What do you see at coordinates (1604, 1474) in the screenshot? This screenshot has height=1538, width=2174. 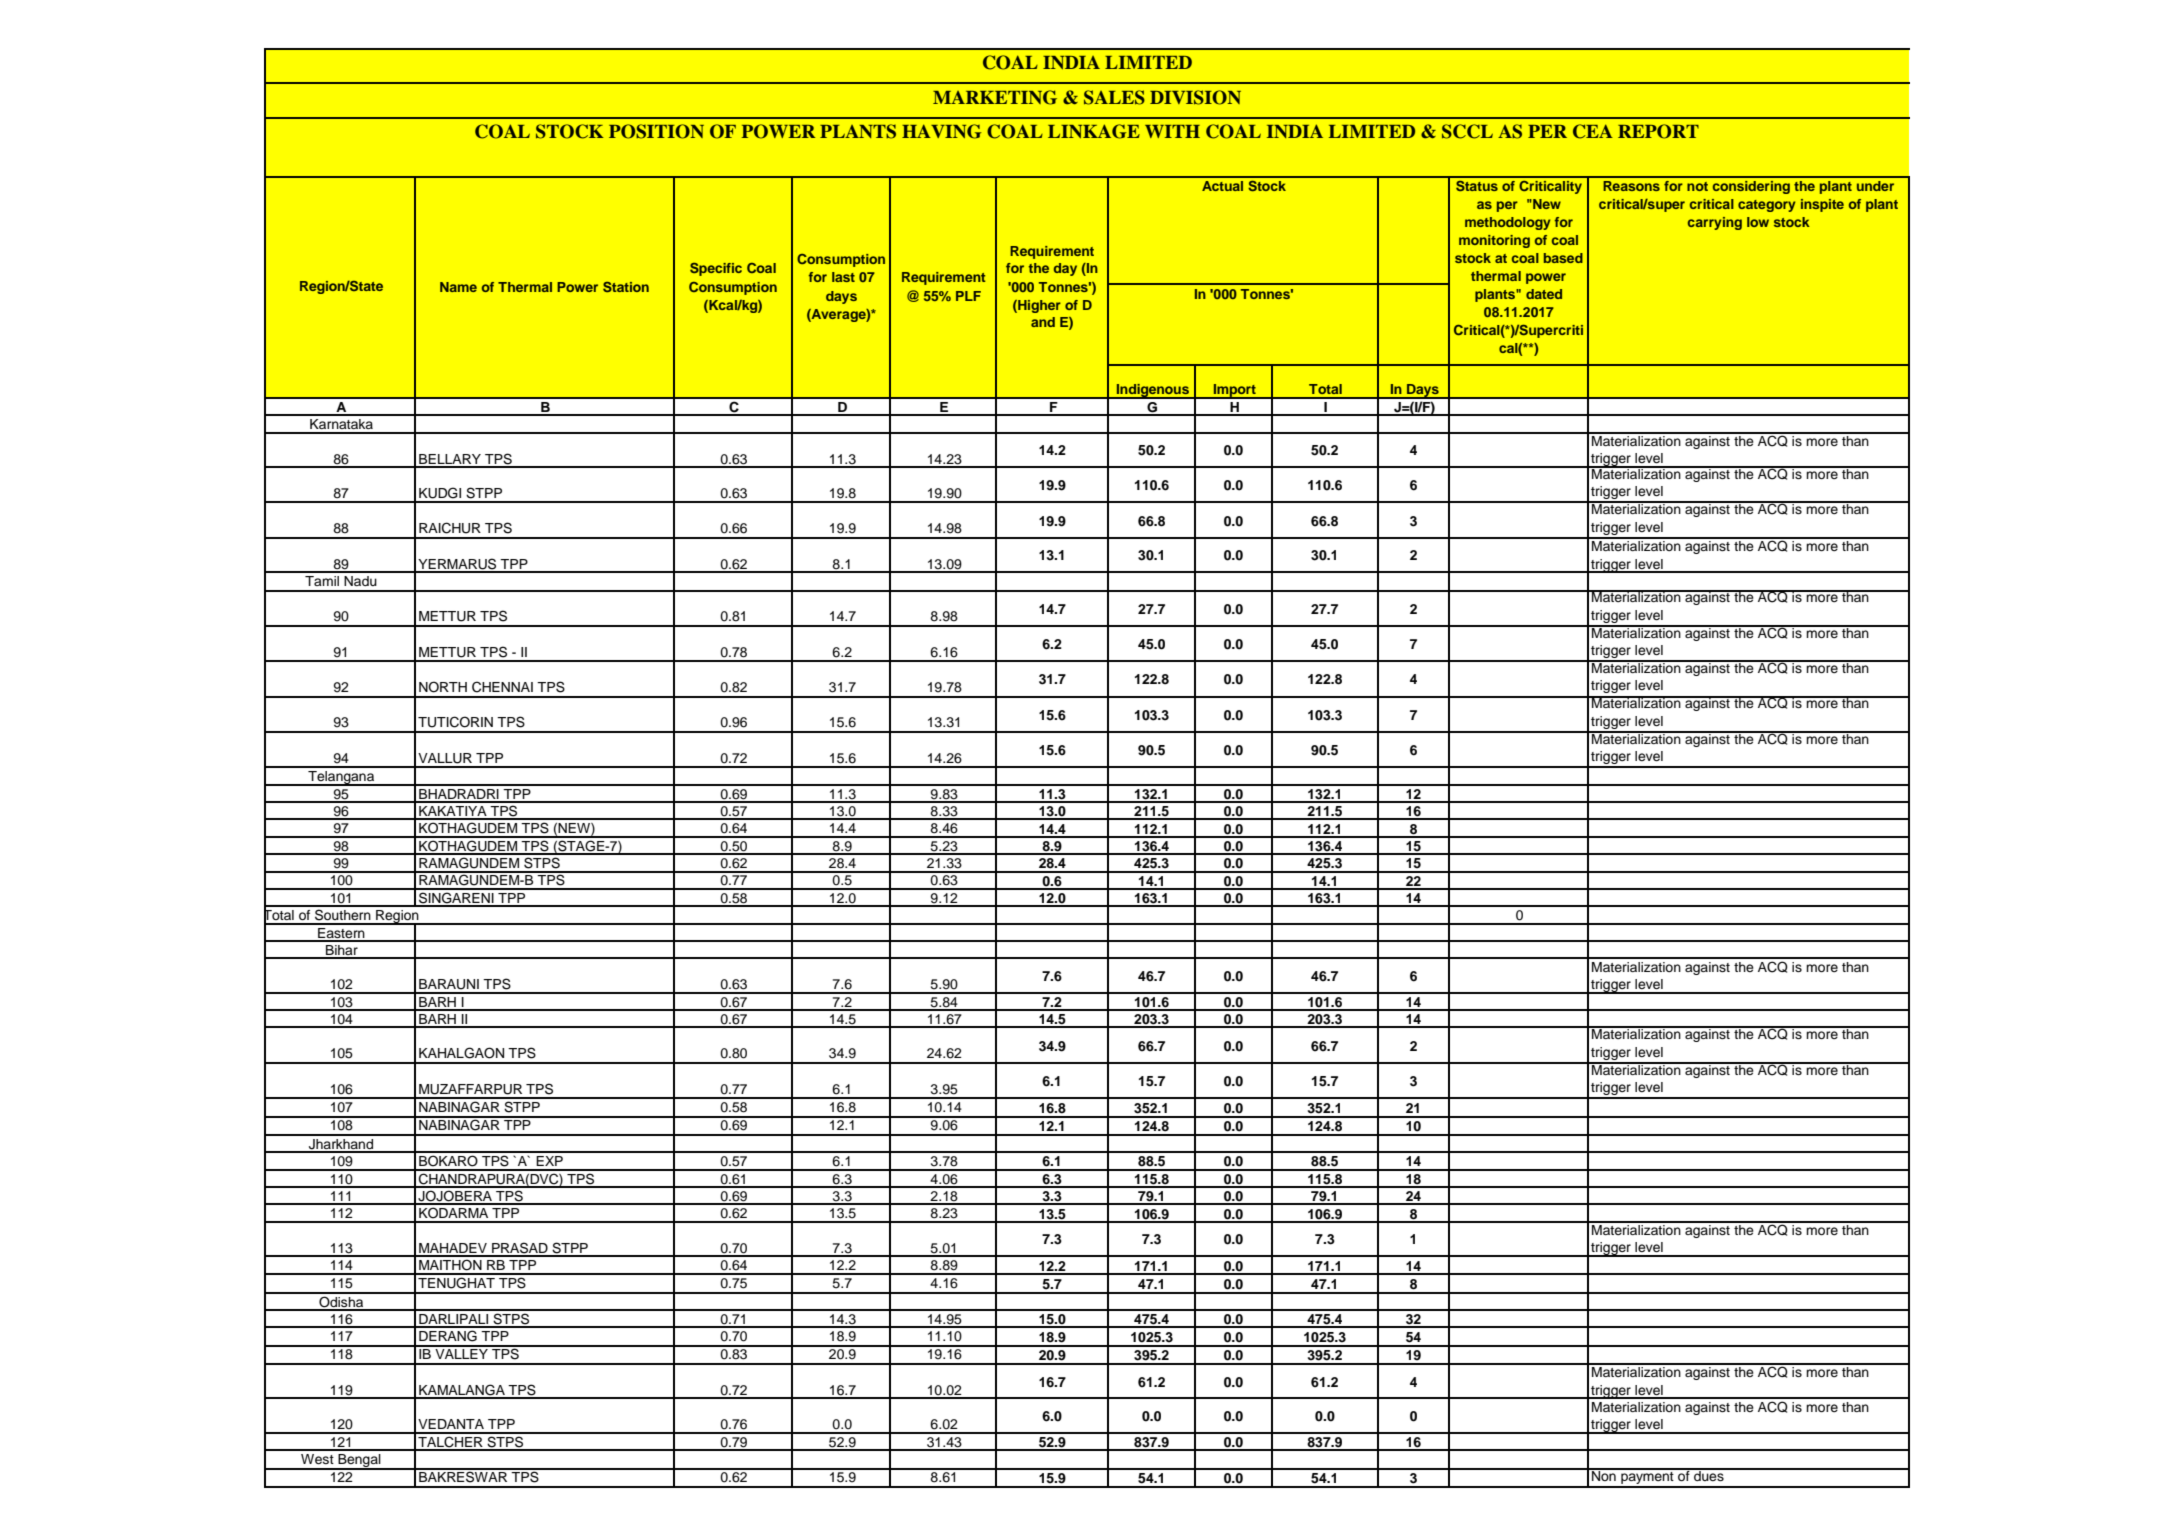 I see `Non` at bounding box center [1604, 1474].
